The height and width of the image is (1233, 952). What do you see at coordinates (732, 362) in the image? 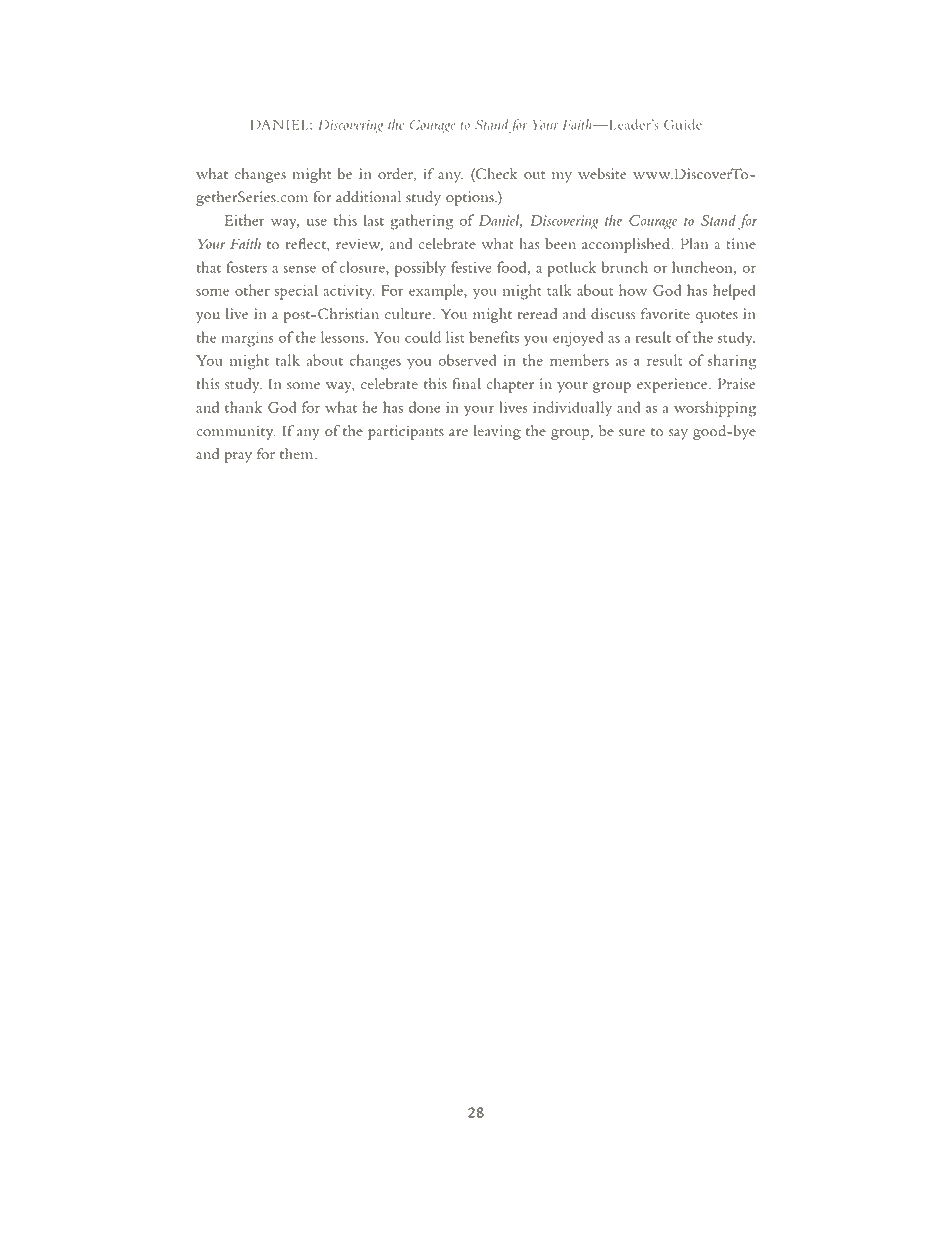
I see `sharing` at bounding box center [732, 362].
